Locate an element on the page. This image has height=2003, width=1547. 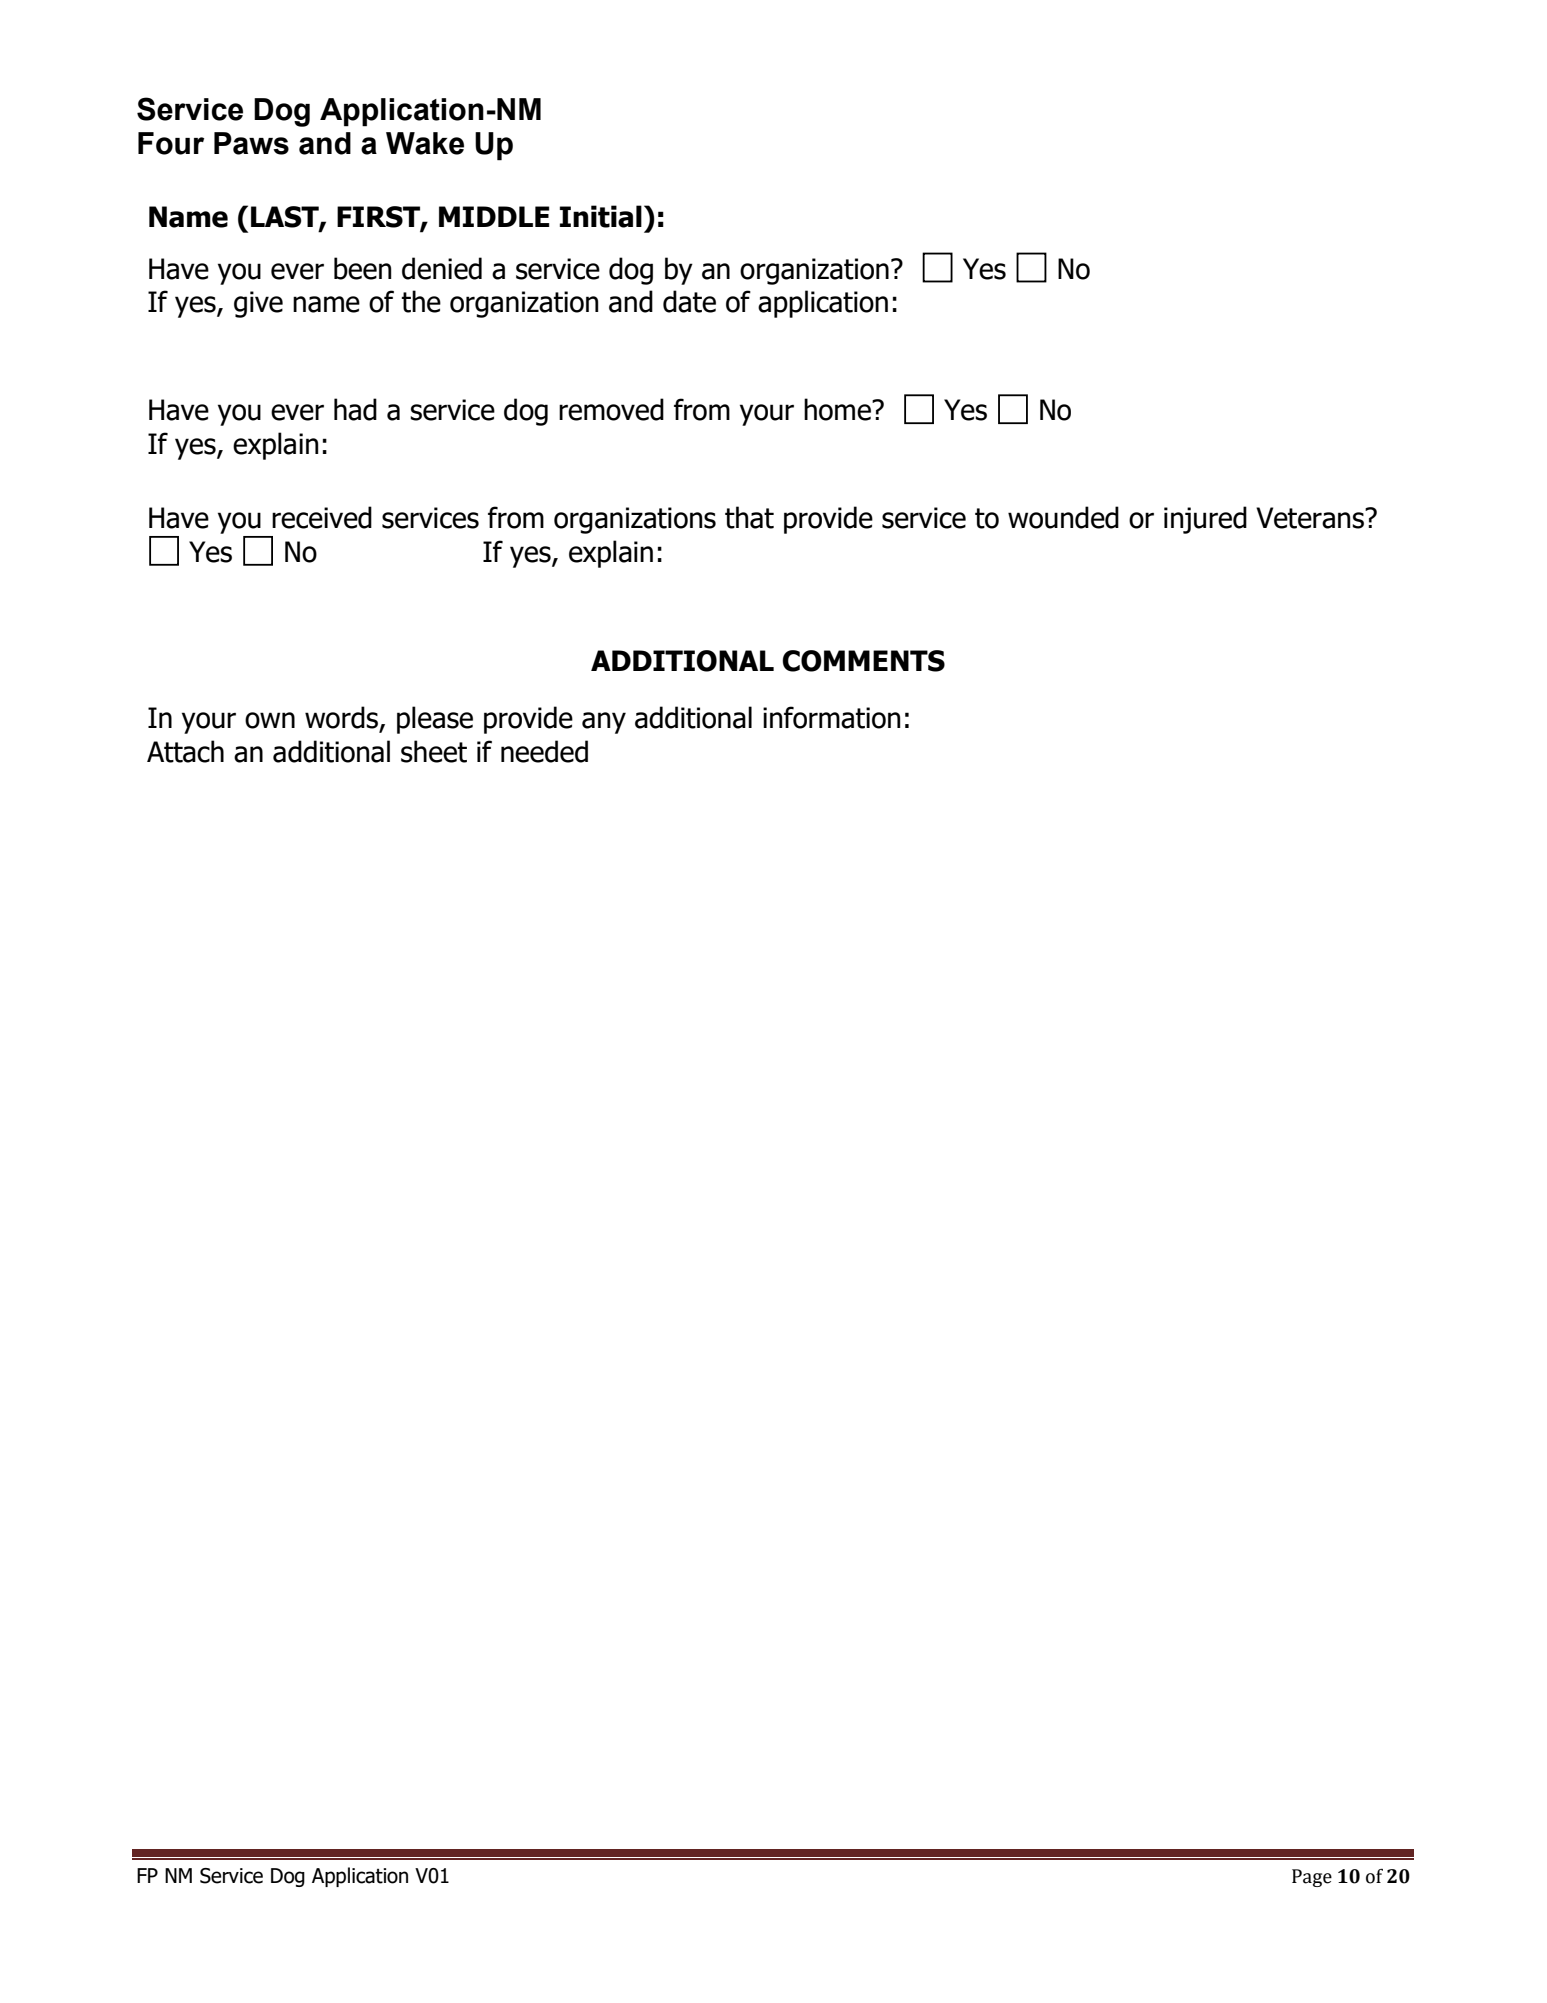
any is located at coordinates (604, 723).
